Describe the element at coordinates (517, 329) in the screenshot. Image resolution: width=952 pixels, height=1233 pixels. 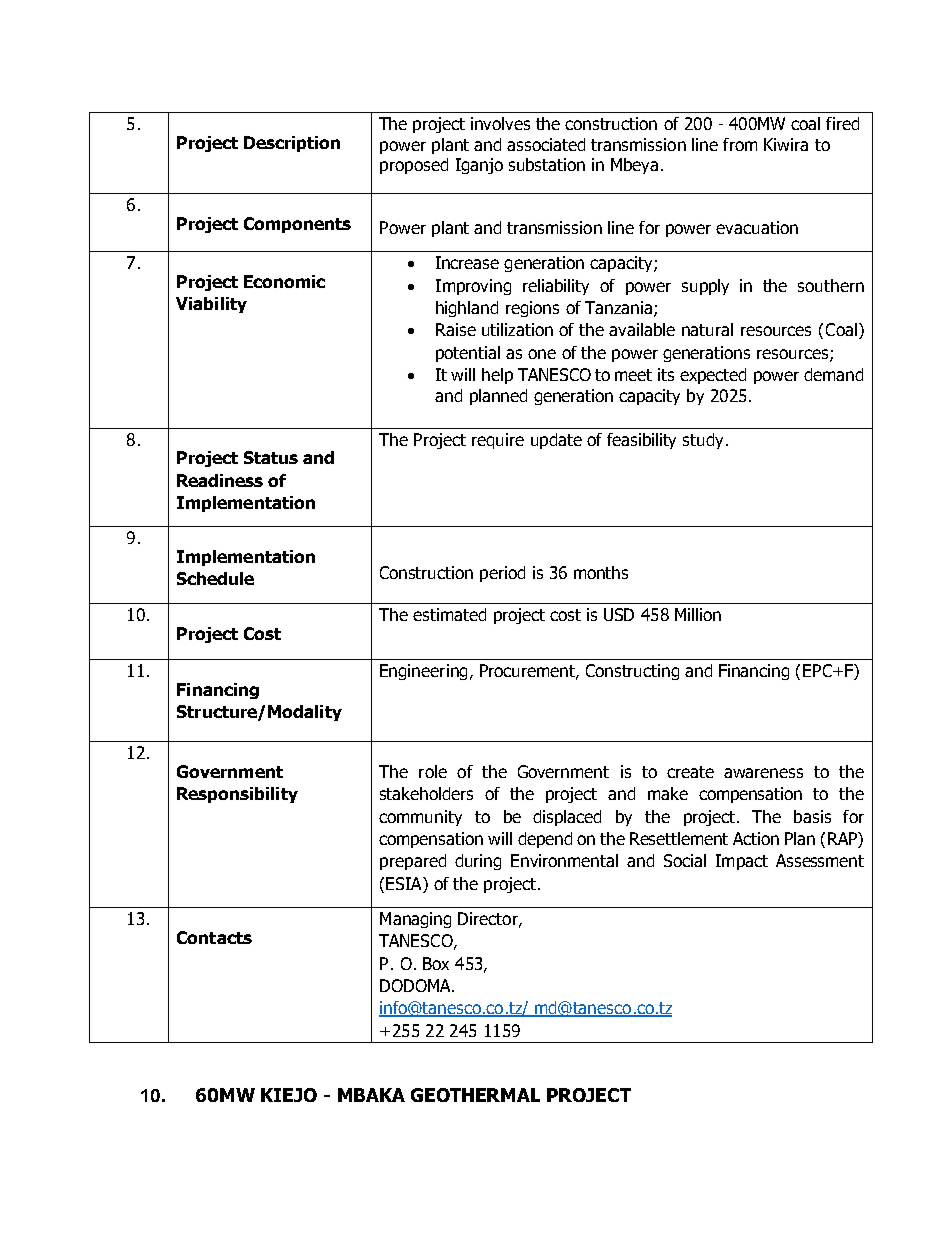
I see `utilization` at that location.
